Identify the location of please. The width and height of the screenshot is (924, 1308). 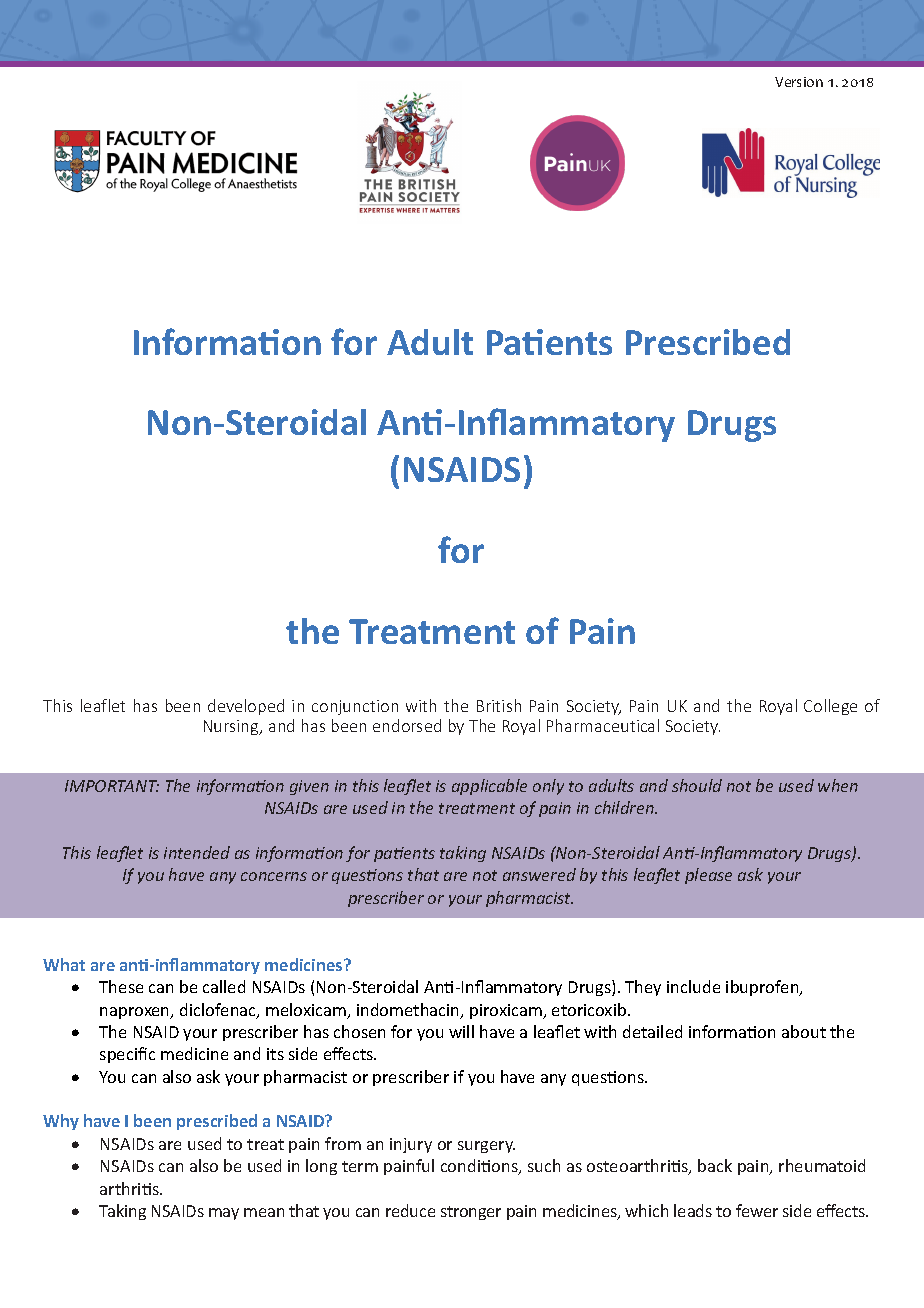
(708, 876).
